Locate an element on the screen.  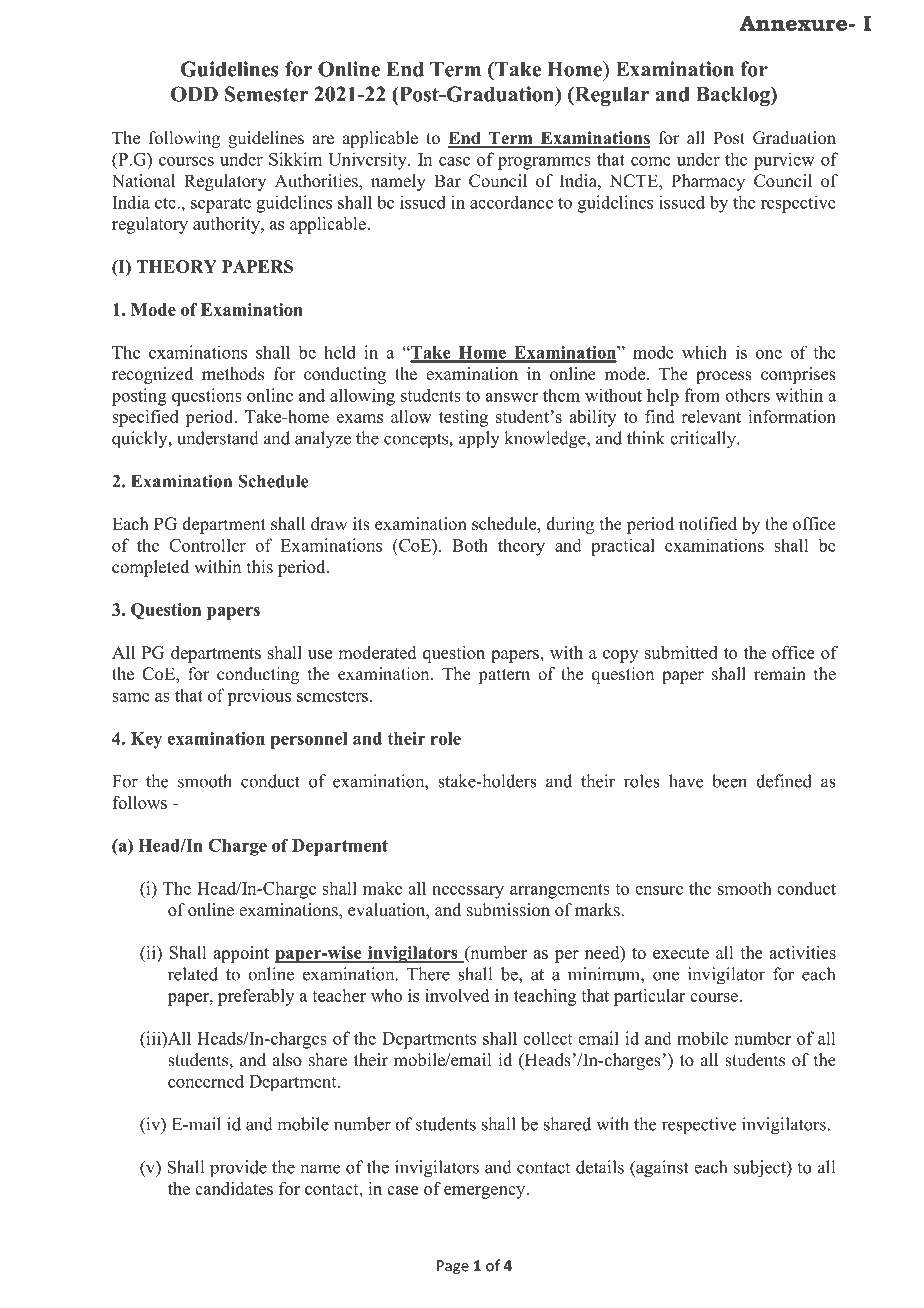
Bar is located at coordinates (447, 180).
